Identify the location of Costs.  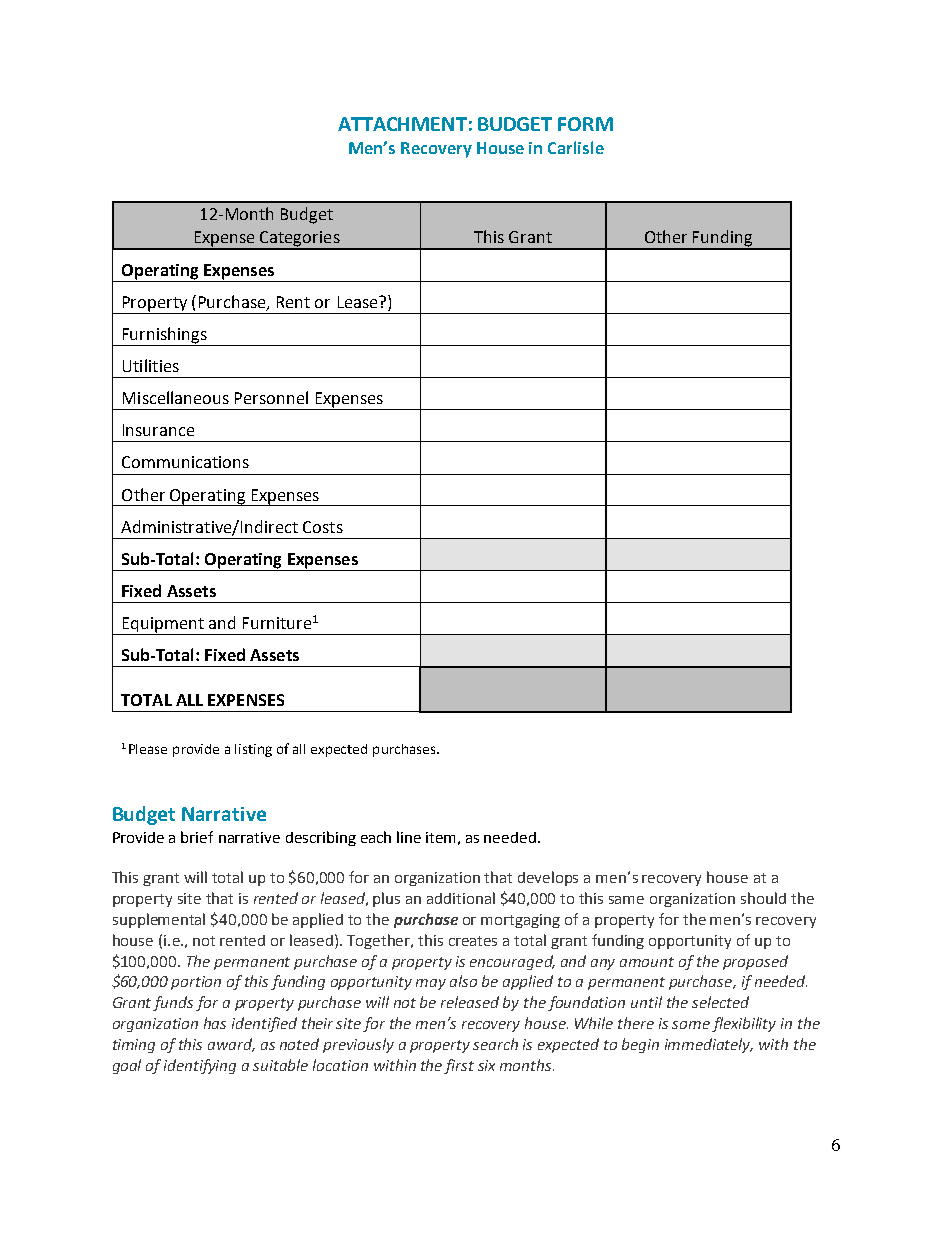
(323, 527).
